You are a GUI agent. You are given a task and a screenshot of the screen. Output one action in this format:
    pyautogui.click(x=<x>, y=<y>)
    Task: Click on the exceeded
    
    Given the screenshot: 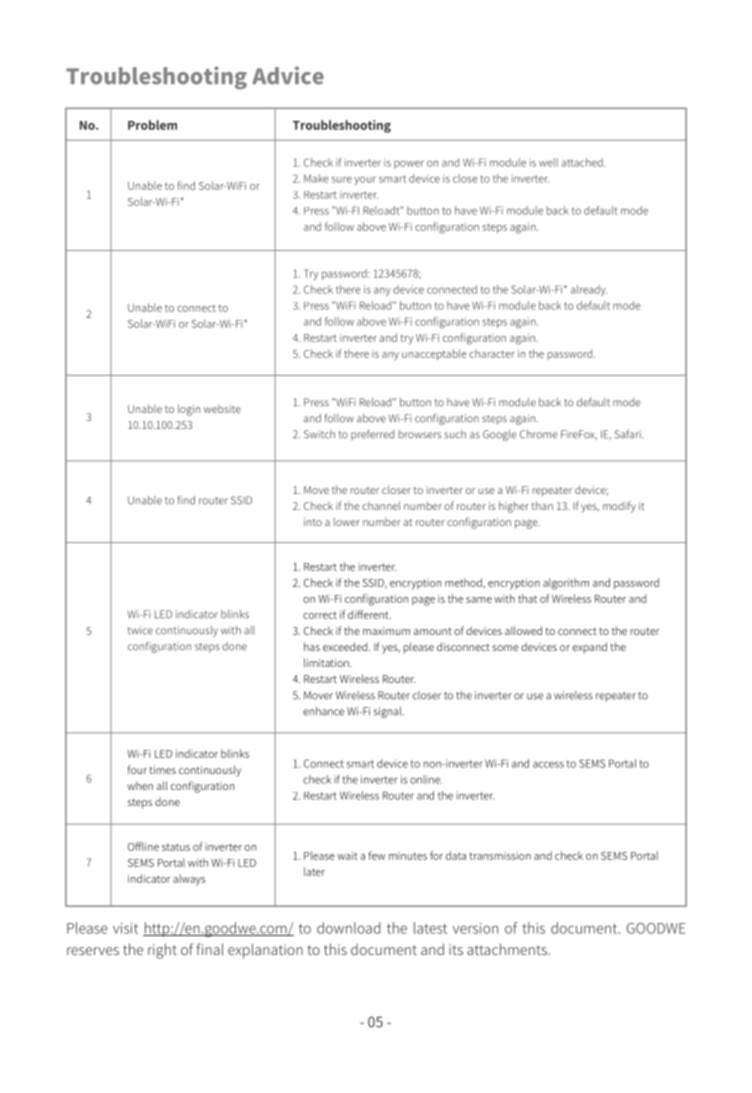 What is the action you would take?
    pyautogui.click(x=346, y=646)
